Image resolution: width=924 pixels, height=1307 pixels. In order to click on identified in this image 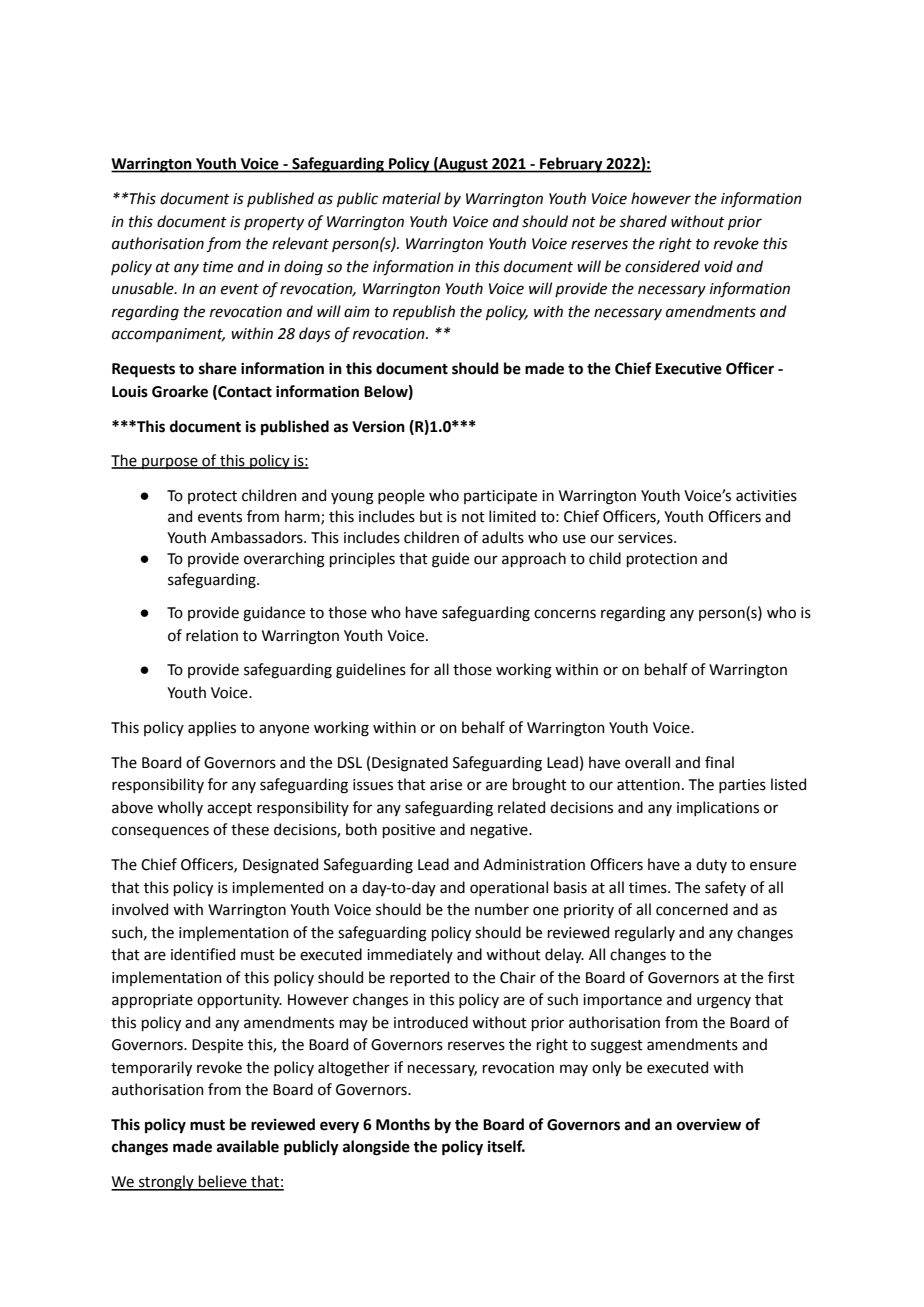, I will do `click(203, 954)`.
